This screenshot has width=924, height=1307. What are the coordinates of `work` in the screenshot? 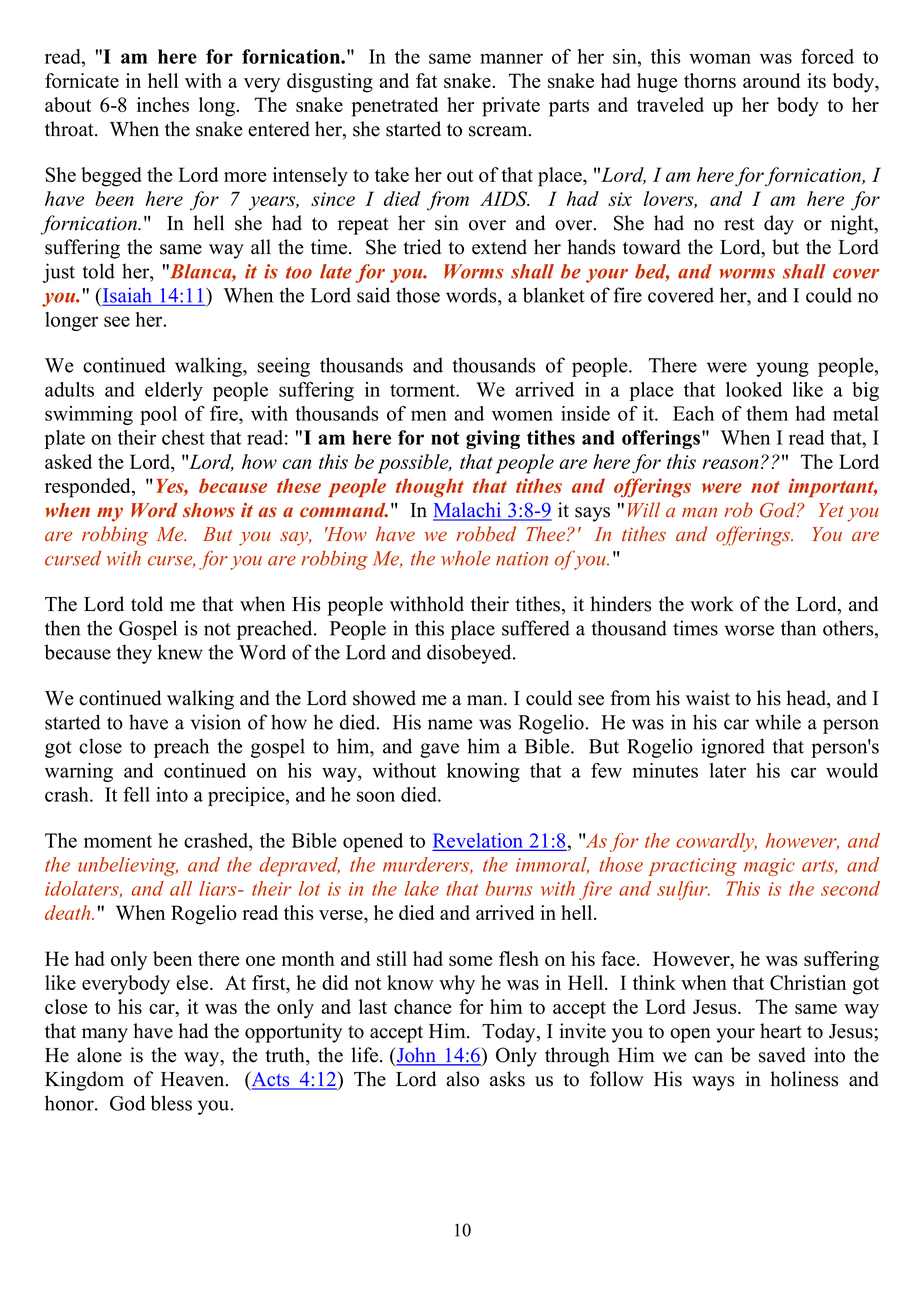 It's located at (712, 604).
